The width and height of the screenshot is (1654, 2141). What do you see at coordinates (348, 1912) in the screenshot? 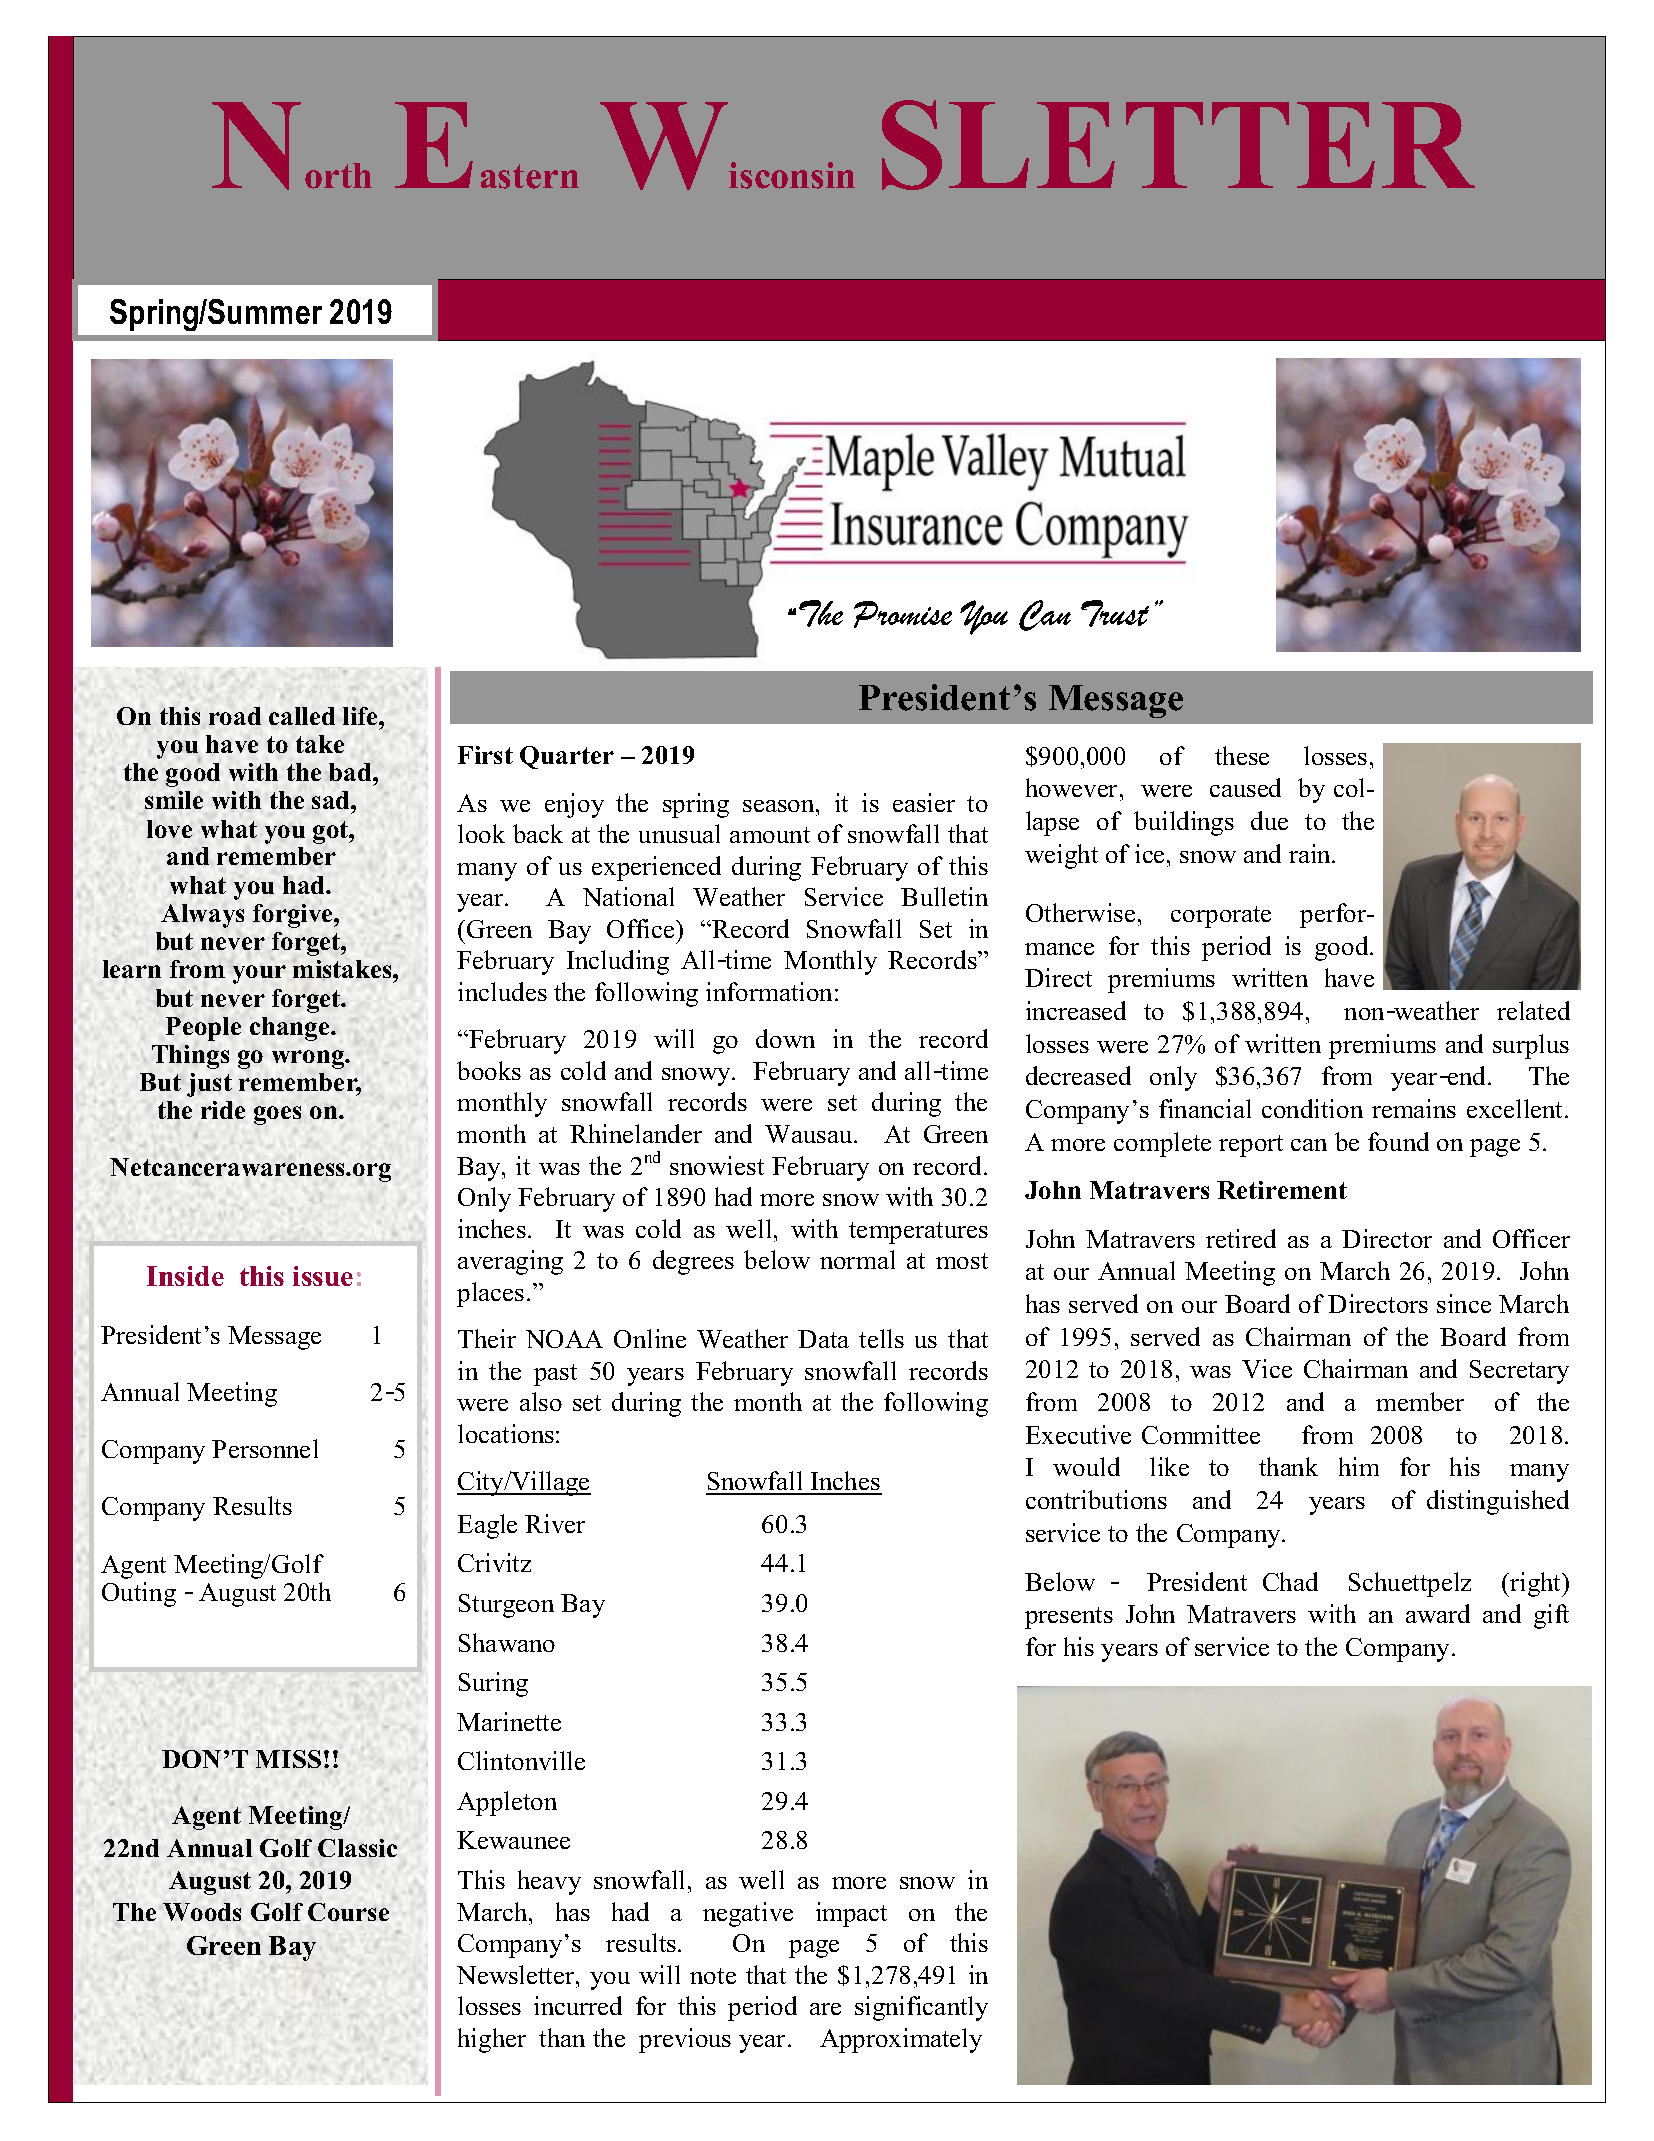
I see `Course` at bounding box center [348, 1912].
